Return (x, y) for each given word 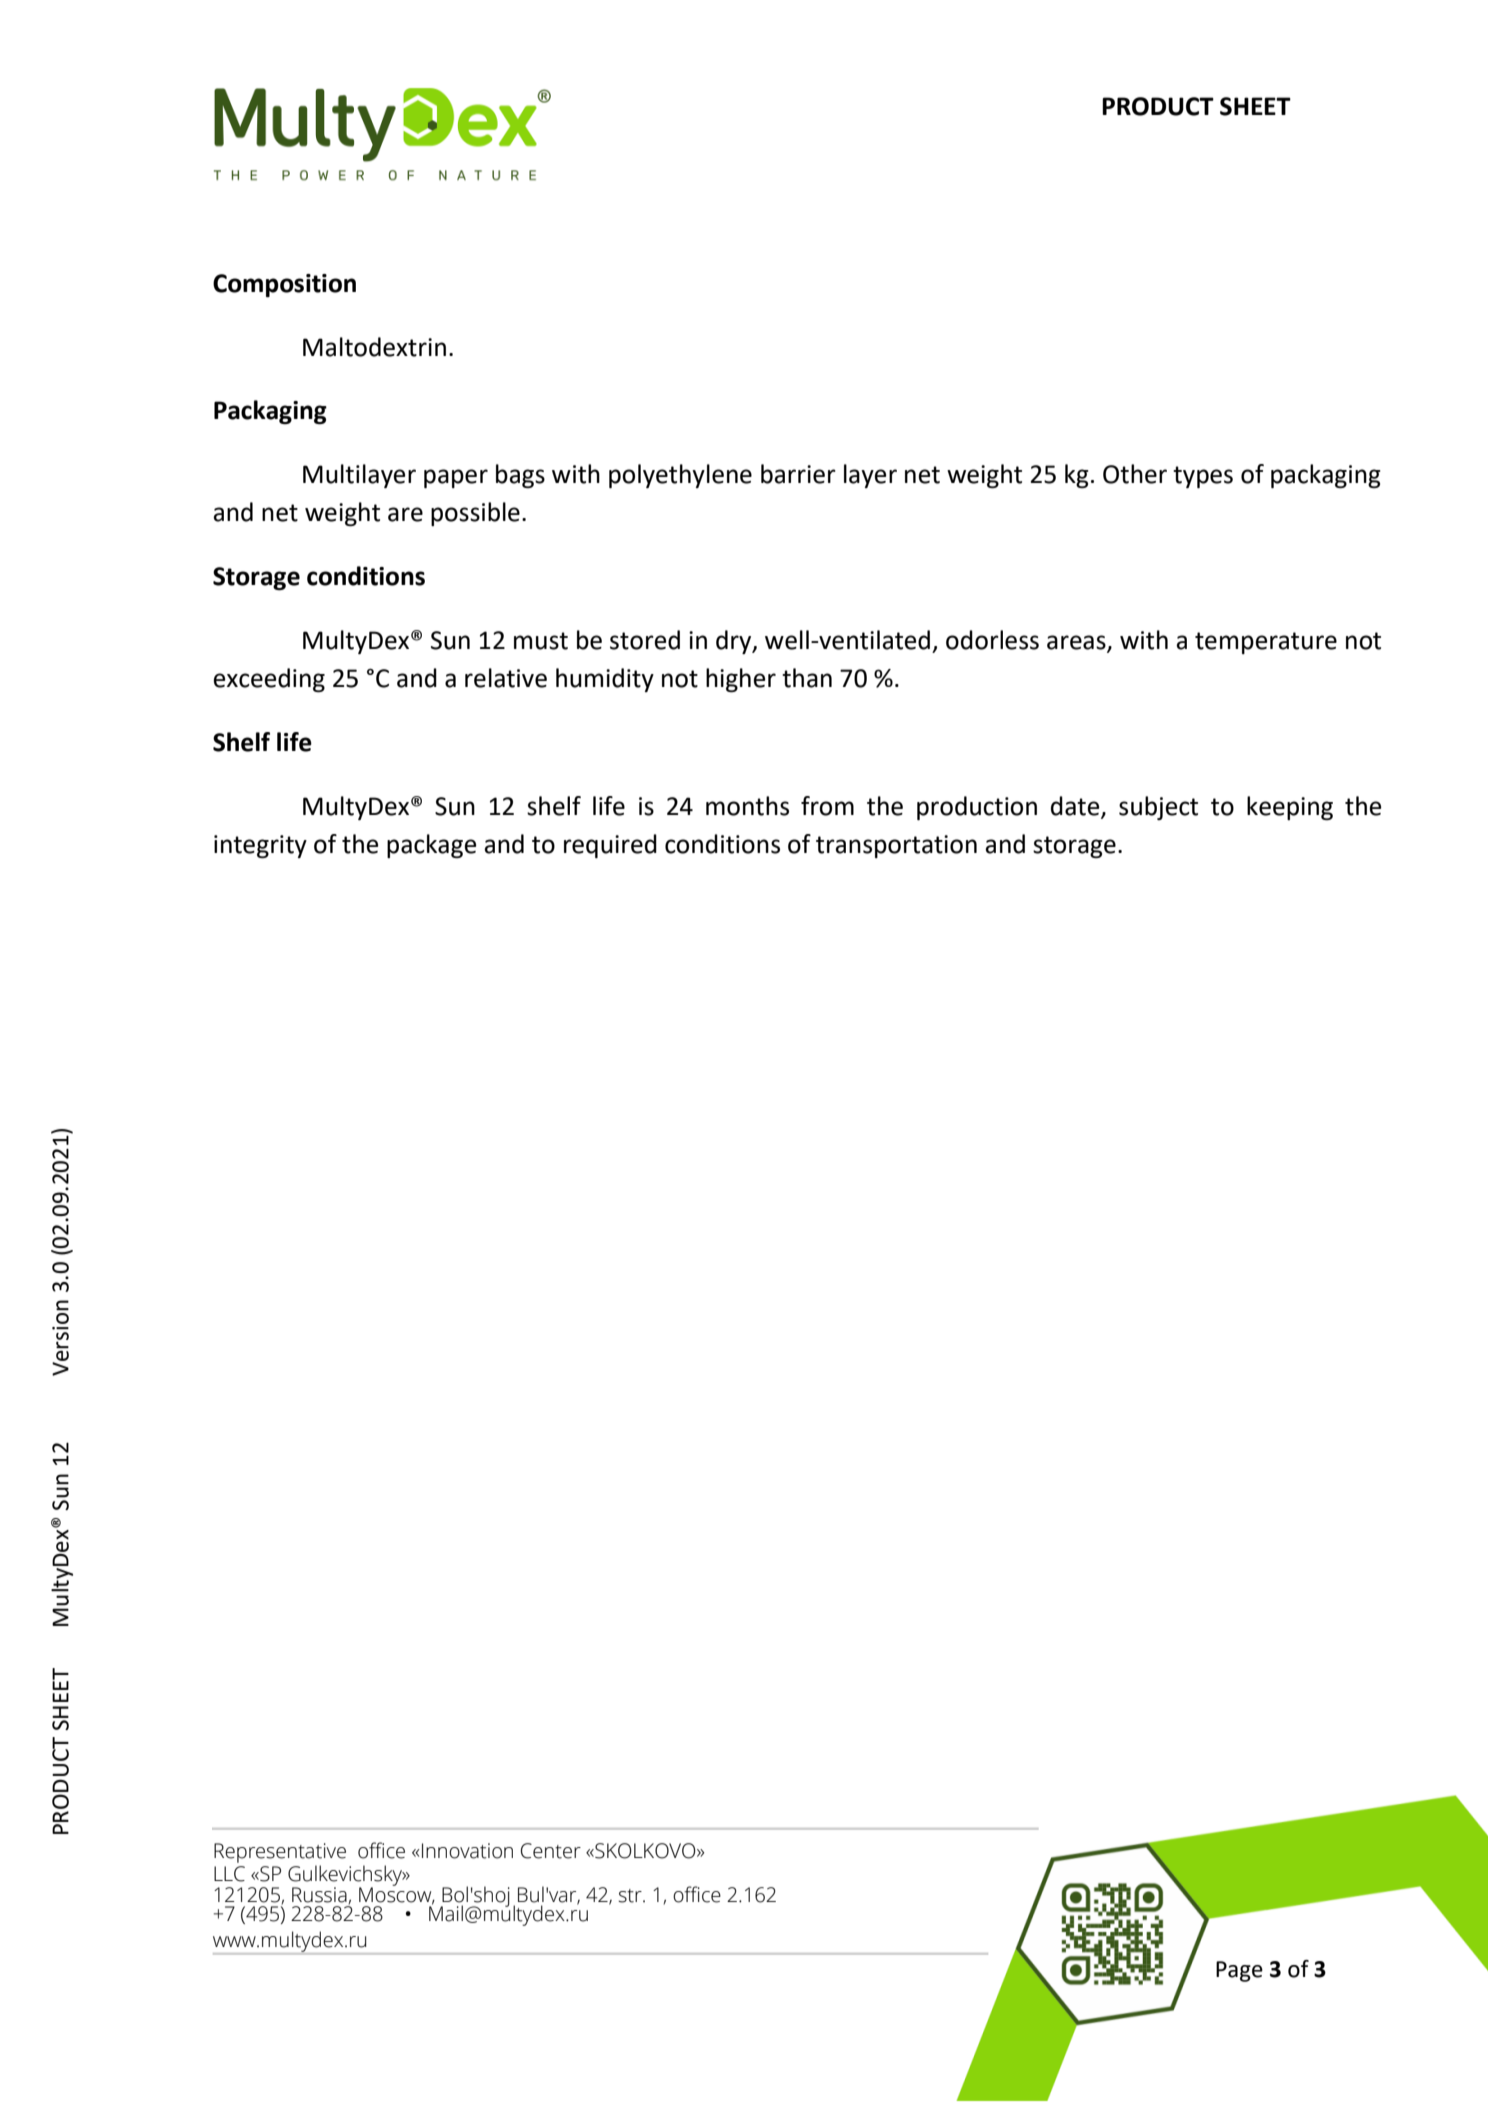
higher (741, 680)
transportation (896, 846)
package (431, 846)
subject (1158, 808)
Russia (319, 1895)
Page (1239, 1971)
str (631, 1896)
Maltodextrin (374, 347)
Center (551, 1851)
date (1076, 806)
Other (1135, 474)
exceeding (269, 680)
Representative (280, 1854)
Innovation (467, 1851)
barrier (798, 474)
